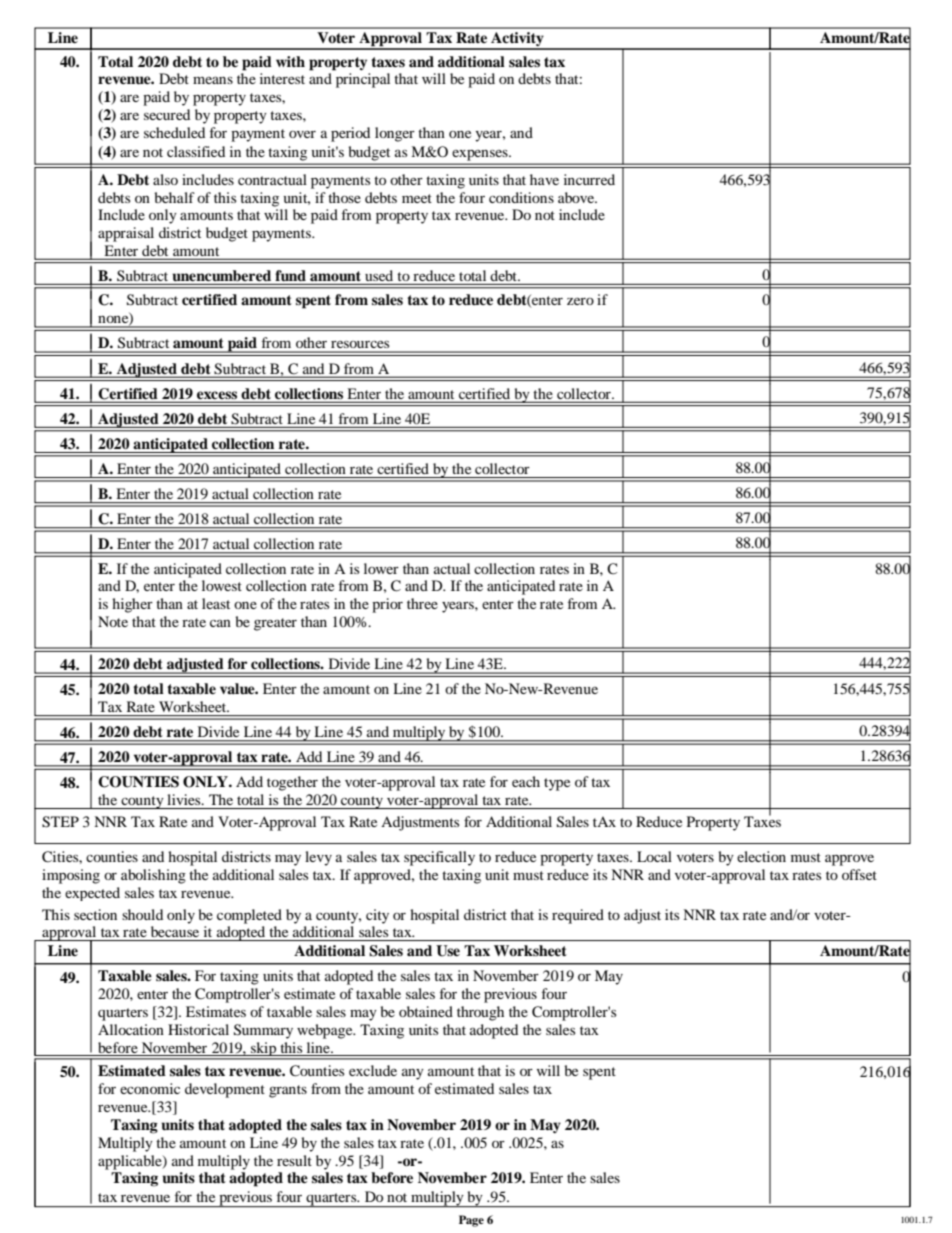 This screenshot has height=1233, width=952. Describe the element at coordinates (580, 301) in the screenshot. I see `zero` at that location.
